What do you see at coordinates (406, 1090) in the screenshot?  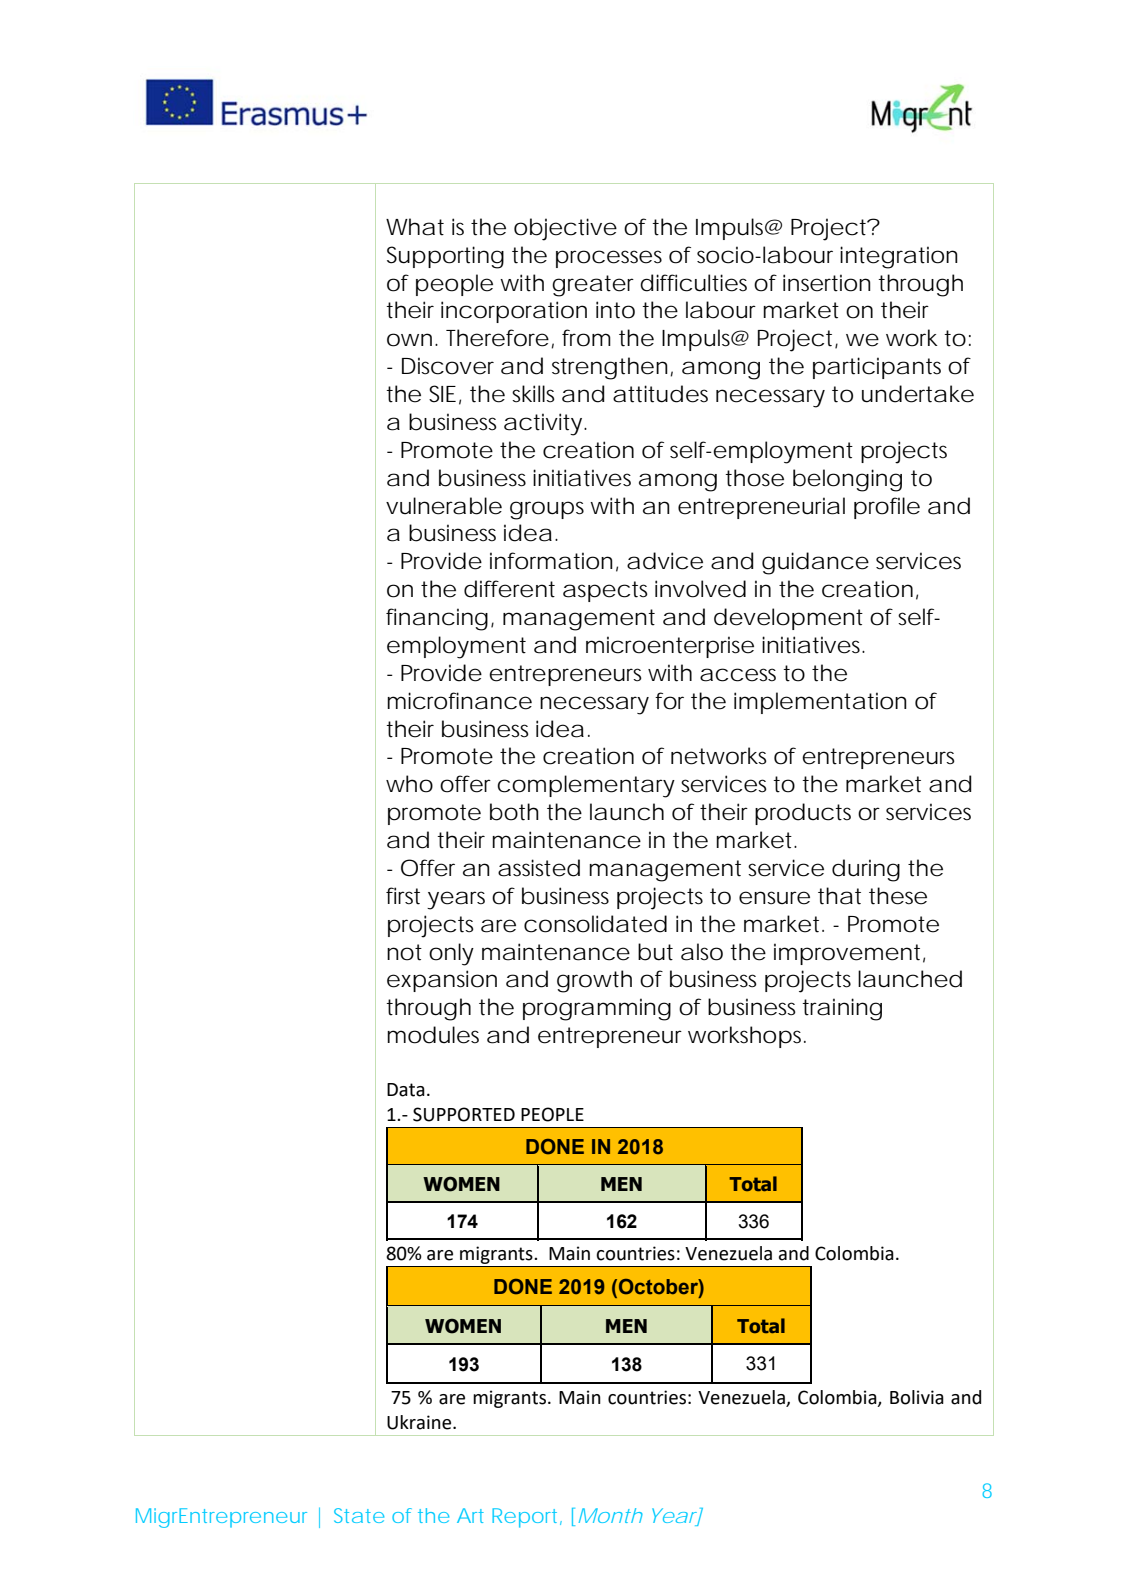 I see `Data` at bounding box center [406, 1090].
